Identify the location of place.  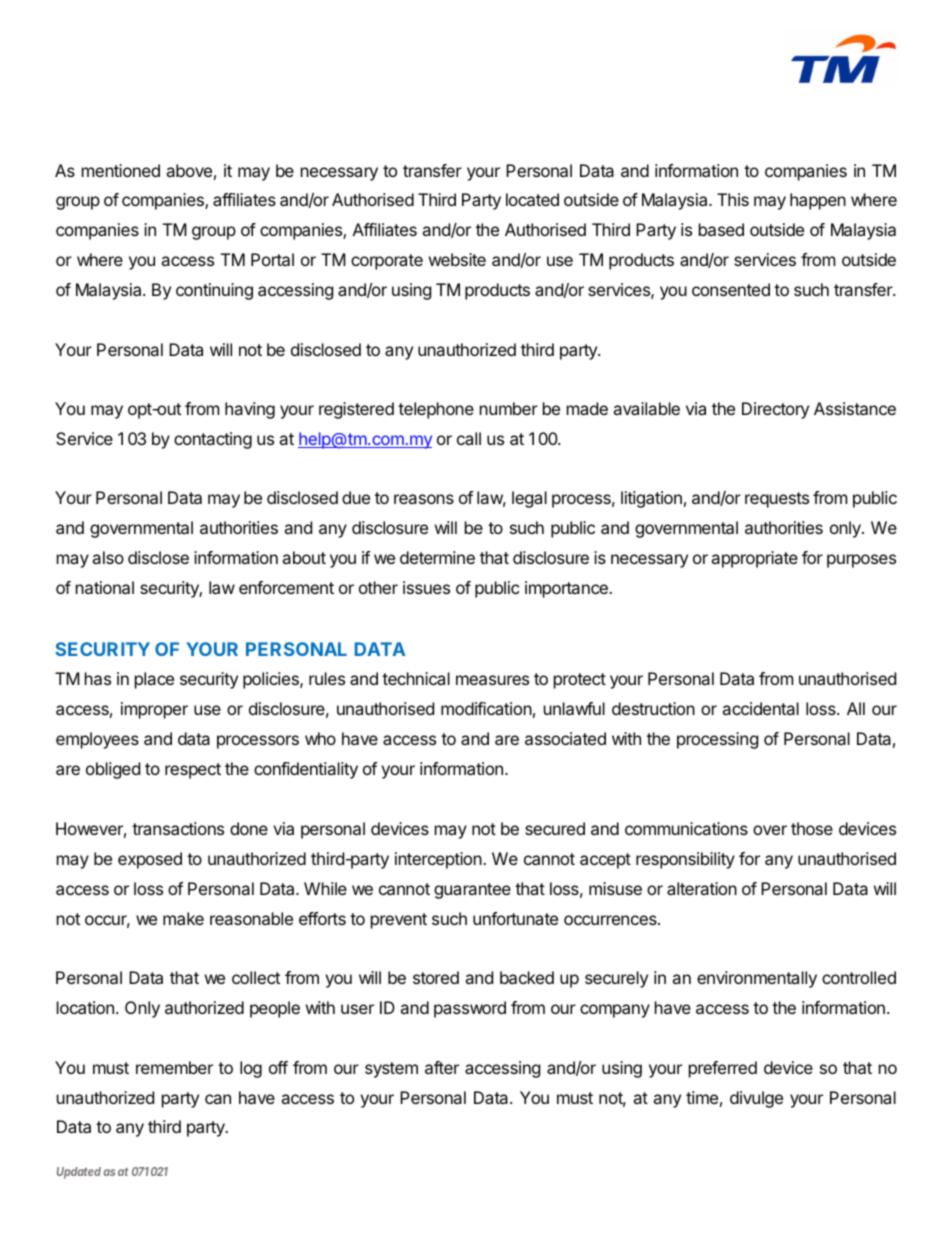
(154, 680).
